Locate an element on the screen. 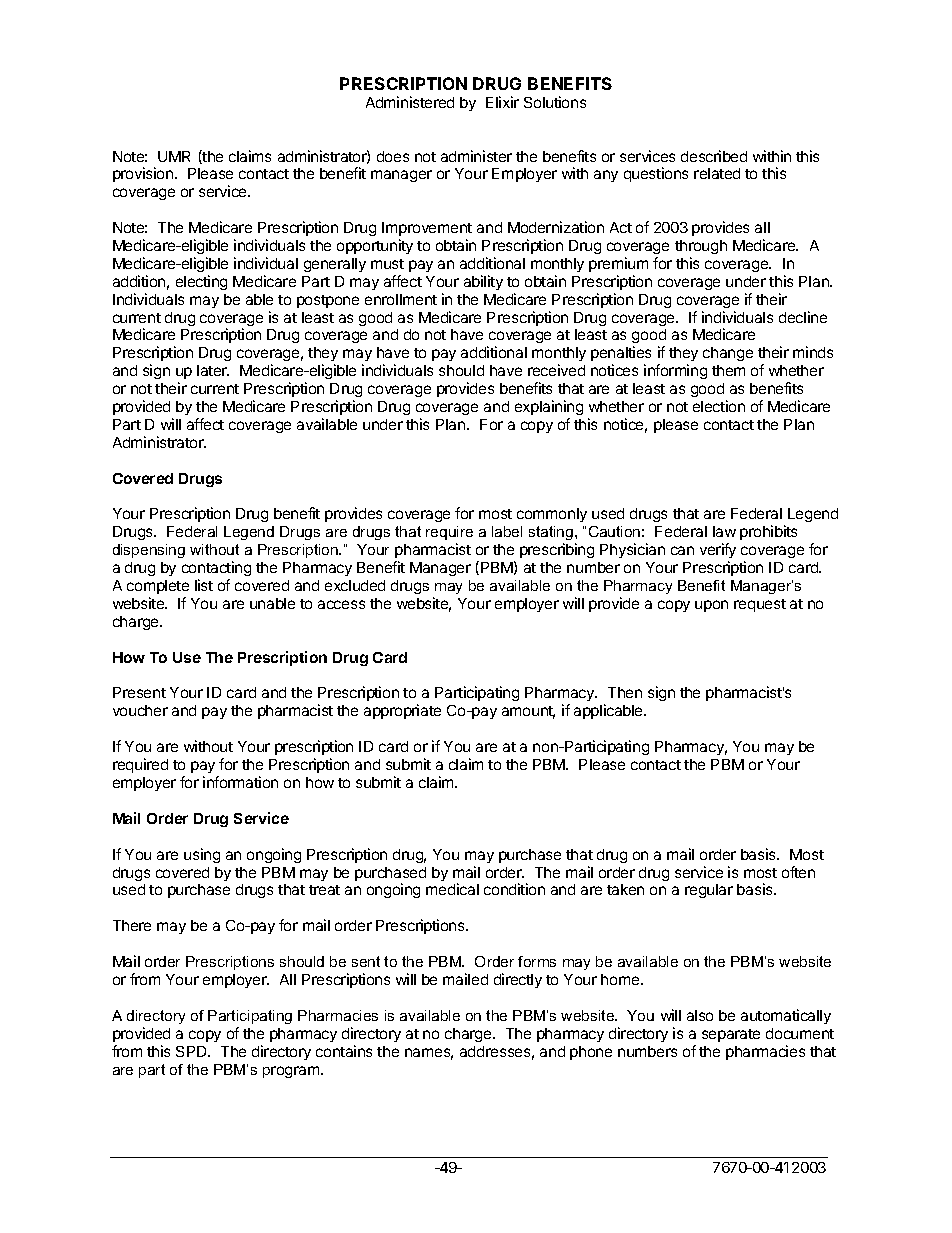  Elixir is located at coordinates (502, 102).
